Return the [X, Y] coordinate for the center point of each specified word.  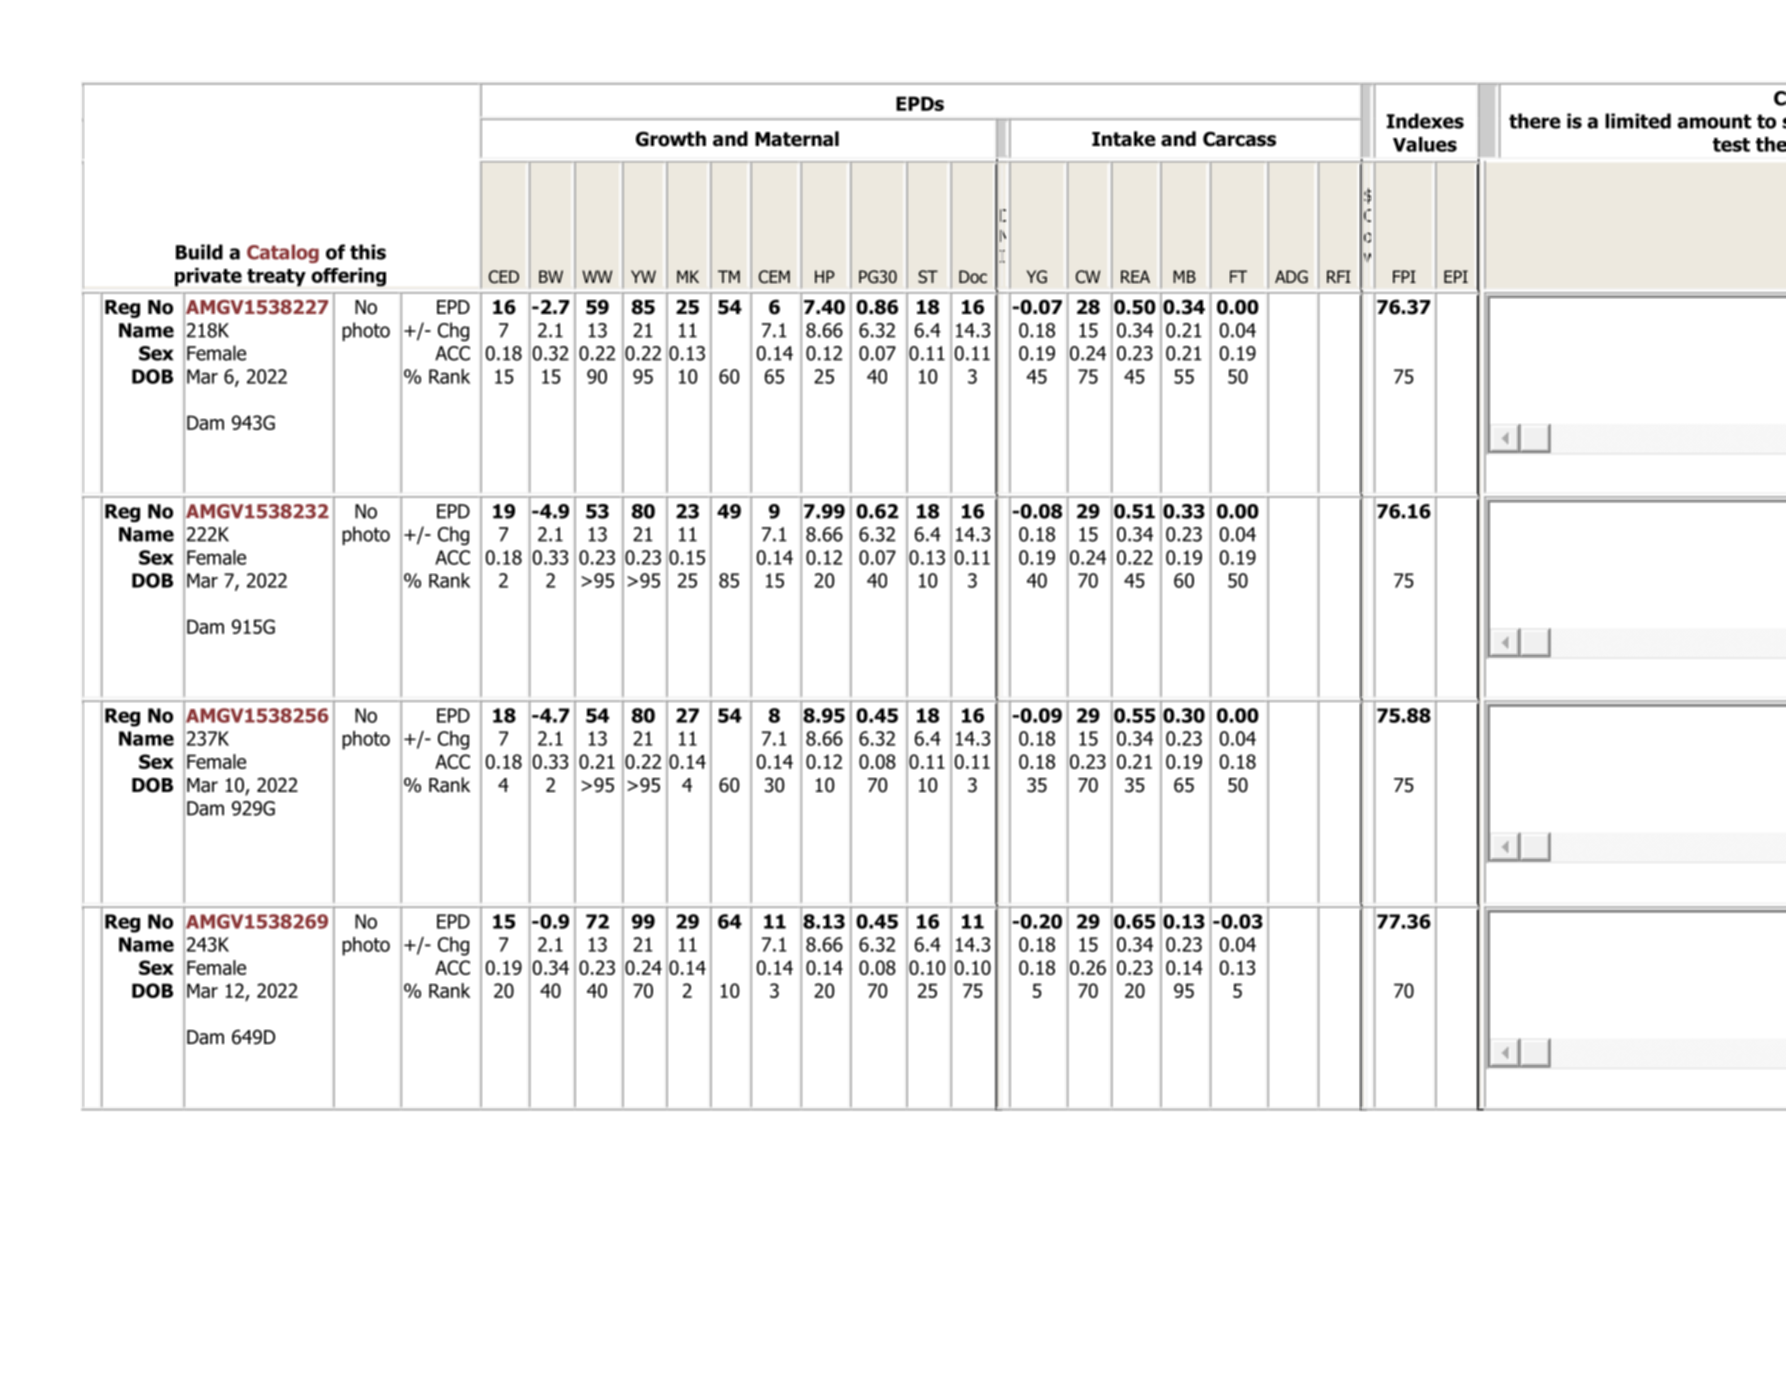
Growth [671, 139]
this [368, 252]
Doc [973, 277]
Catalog [283, 253]
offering [348, 277]
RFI [1339, 276]
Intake [1124, 139]
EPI [1456, 276]
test [1731, 145]
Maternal [797, 139]
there [1535, 121]
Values [1425, 144]
